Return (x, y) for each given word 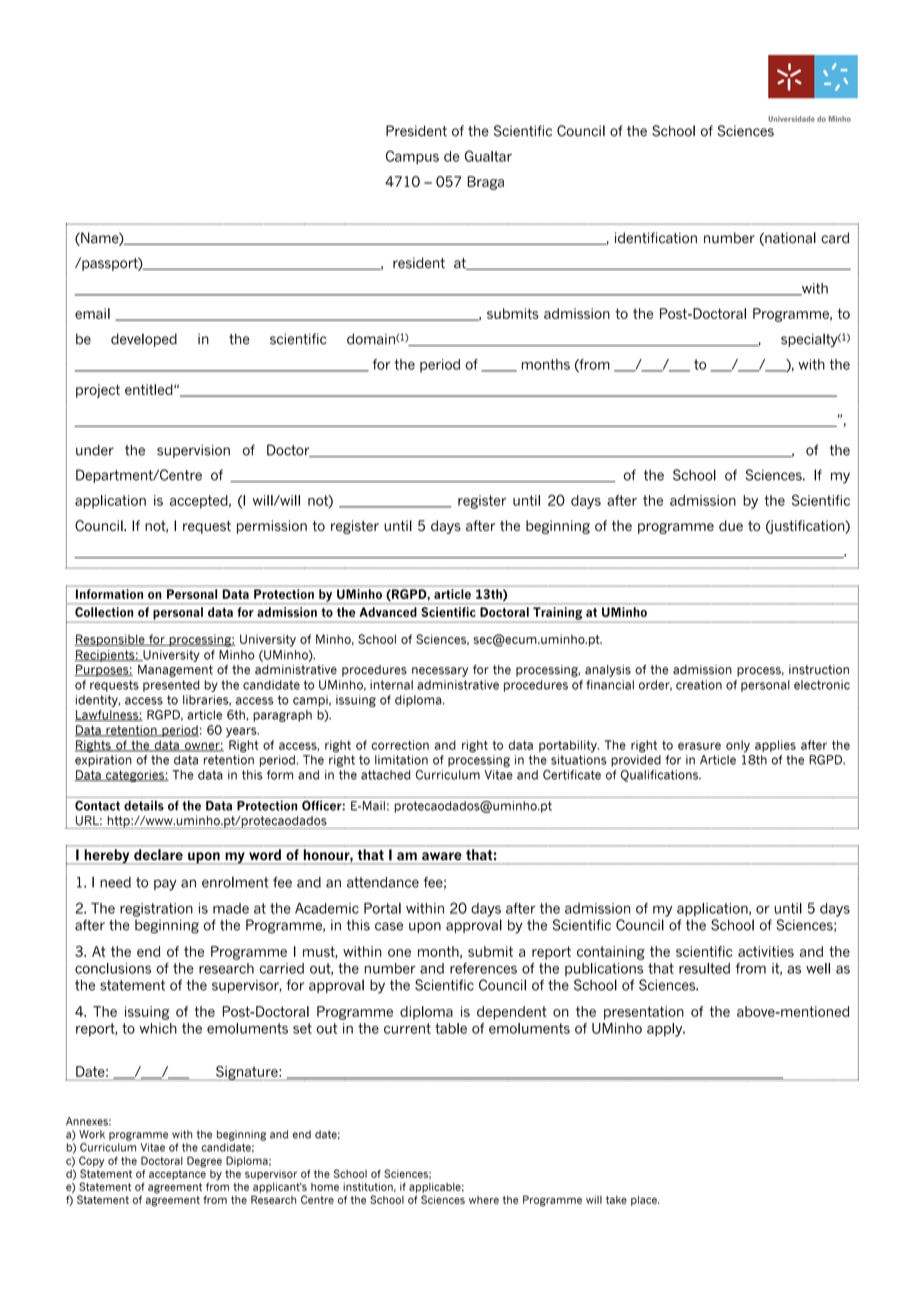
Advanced (388, 612)
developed (144, 340)
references (483, 968)
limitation (401, 760)
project (98, 391)
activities (766, 951)
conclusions (113, 968)
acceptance (177, 1175)
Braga (486, 183)
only (738, 746)
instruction (819, 670)
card (835, 238)
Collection (104, 612)
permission (272, 527)
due (731, 525)
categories (135, 776)
